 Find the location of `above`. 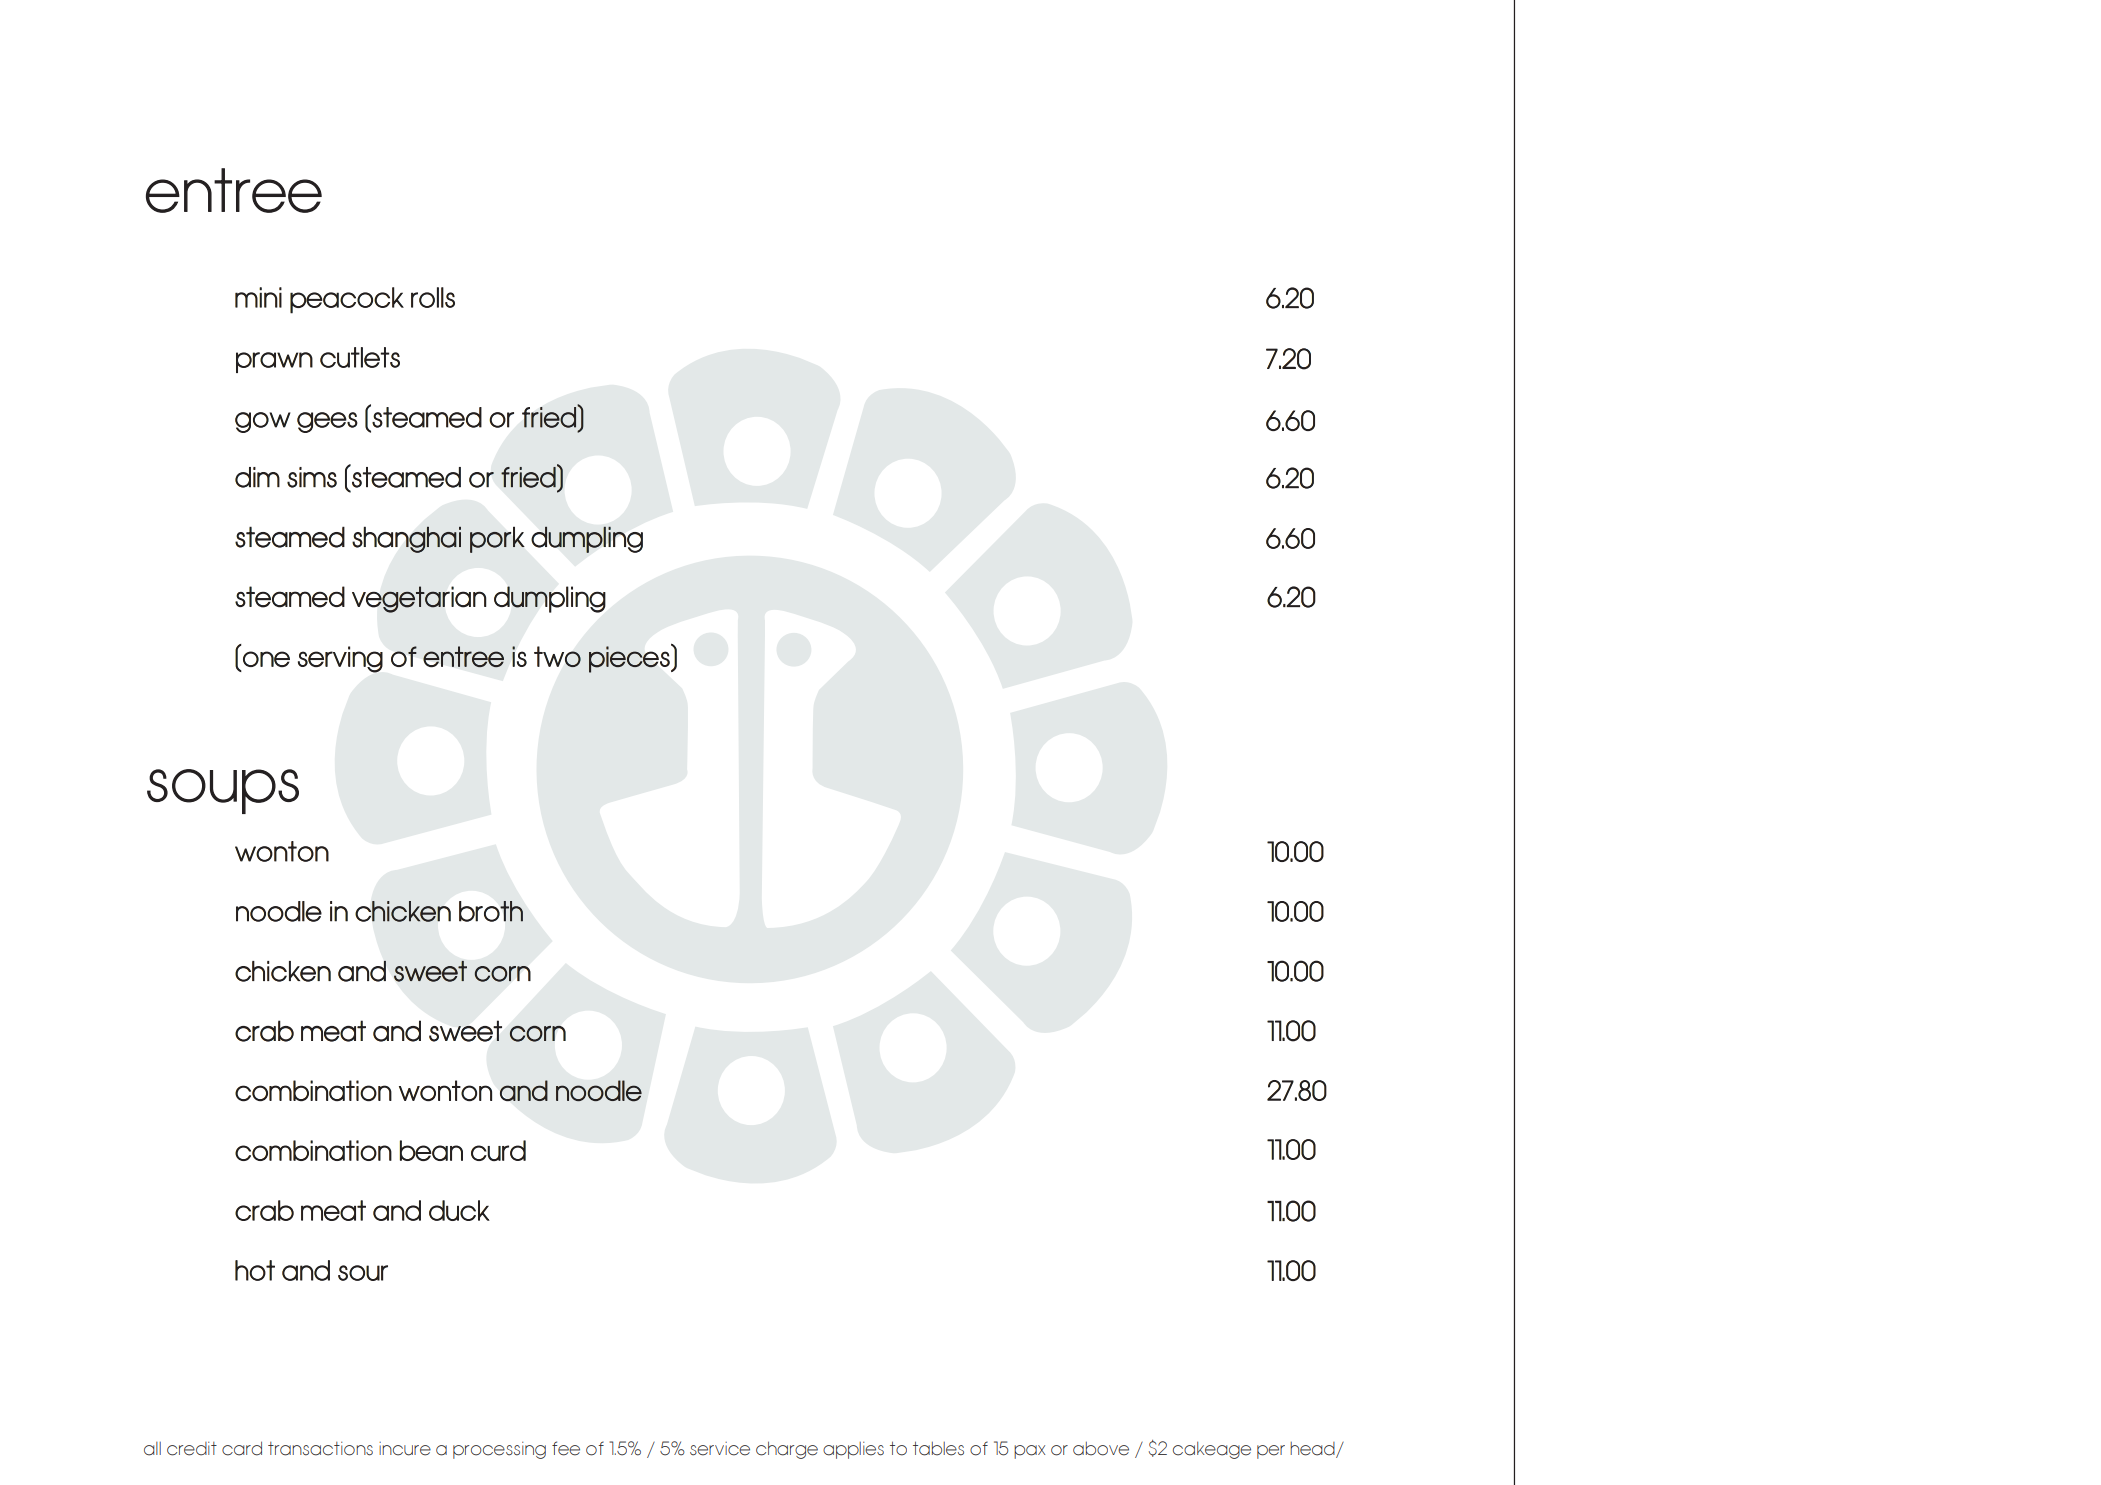

above is located at coordinates (1101, 1449).
